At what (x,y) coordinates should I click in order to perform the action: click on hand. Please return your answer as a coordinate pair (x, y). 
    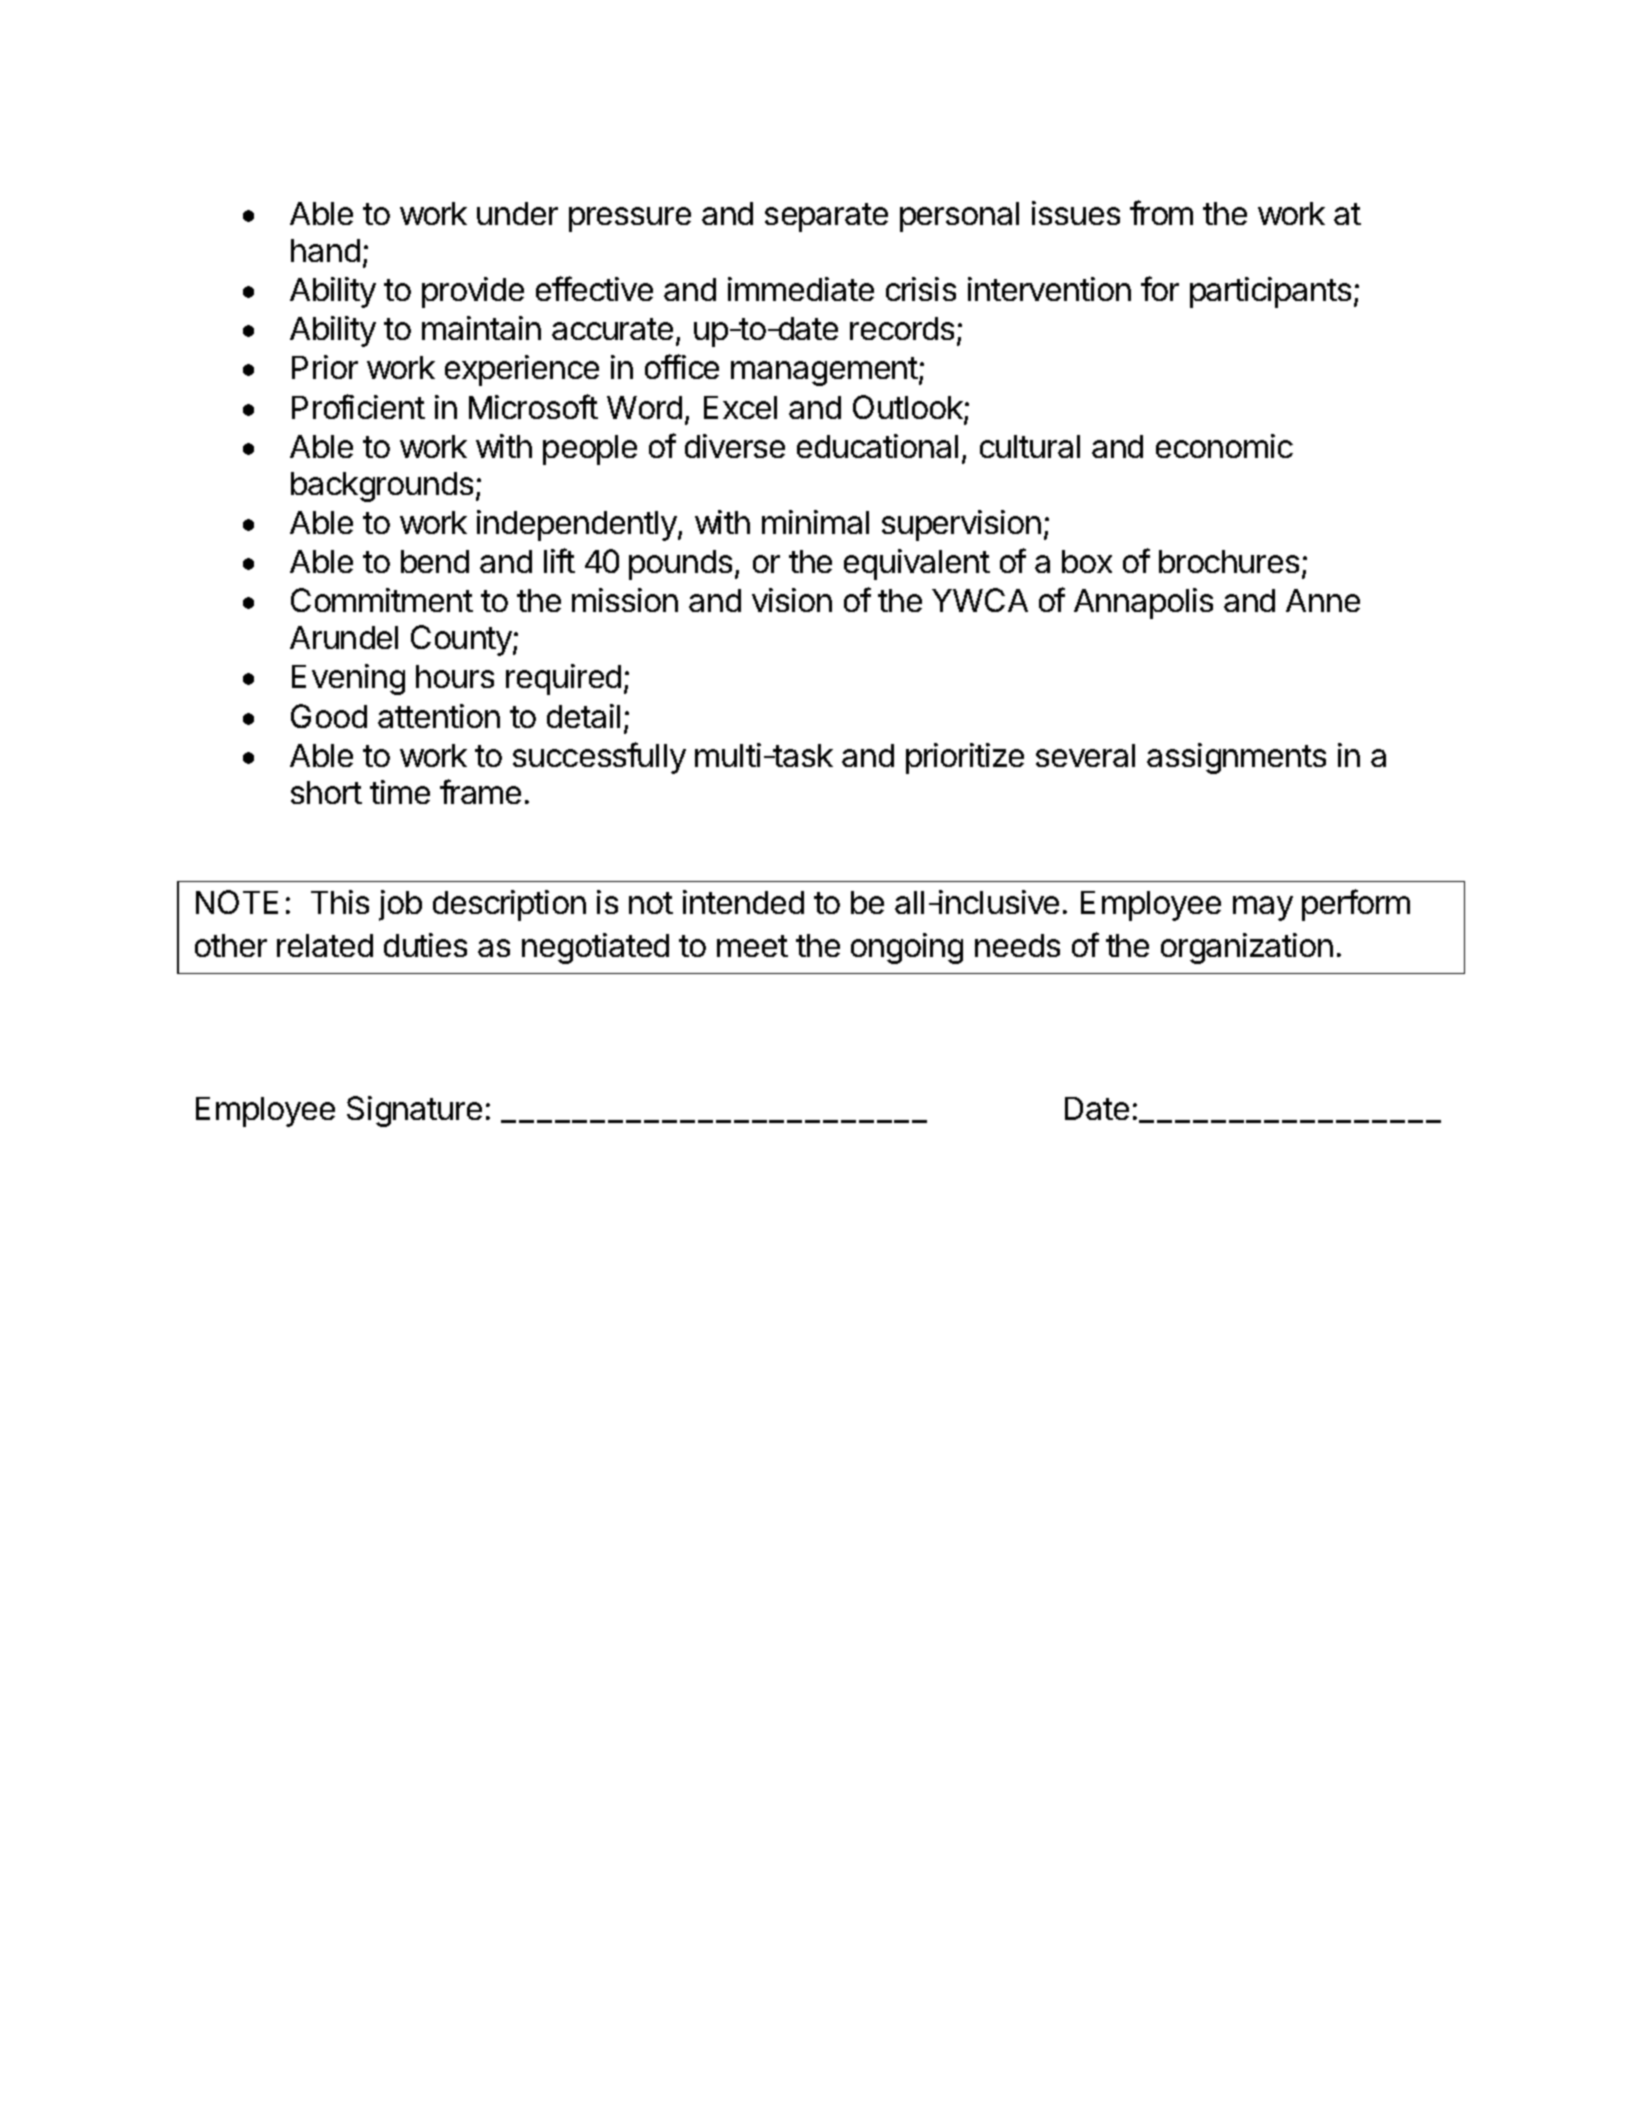
    Looking at the image, I should click on (325, 250).
